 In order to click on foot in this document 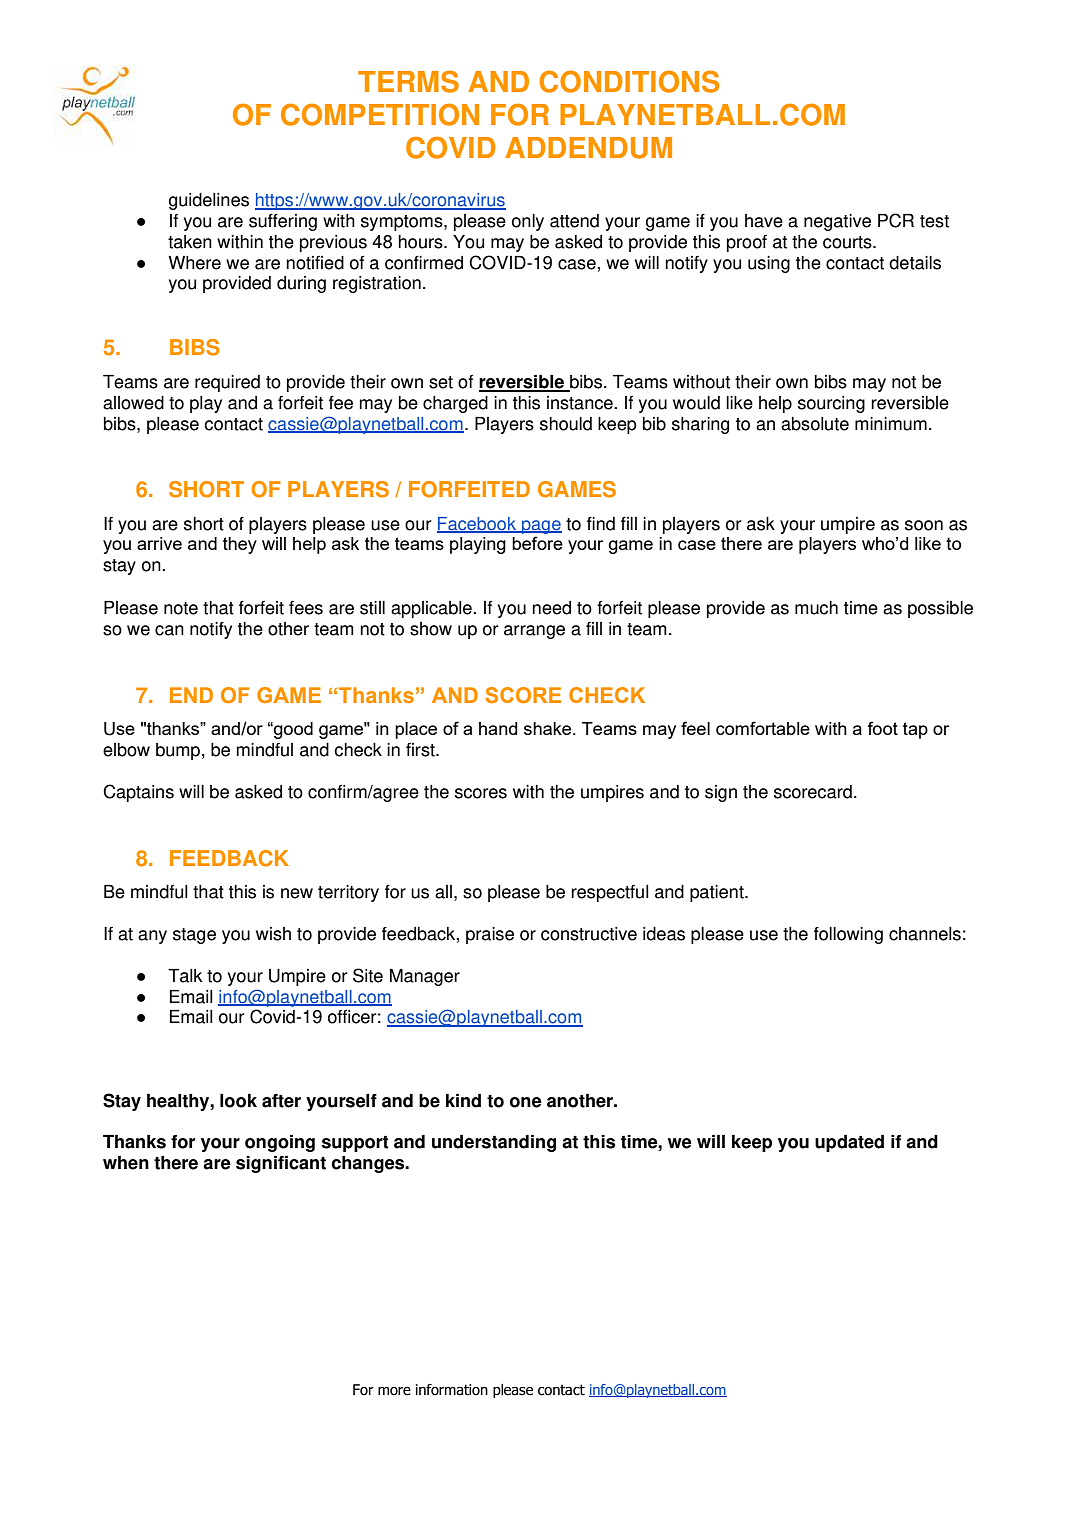, I will do `click(883, 728)`.
